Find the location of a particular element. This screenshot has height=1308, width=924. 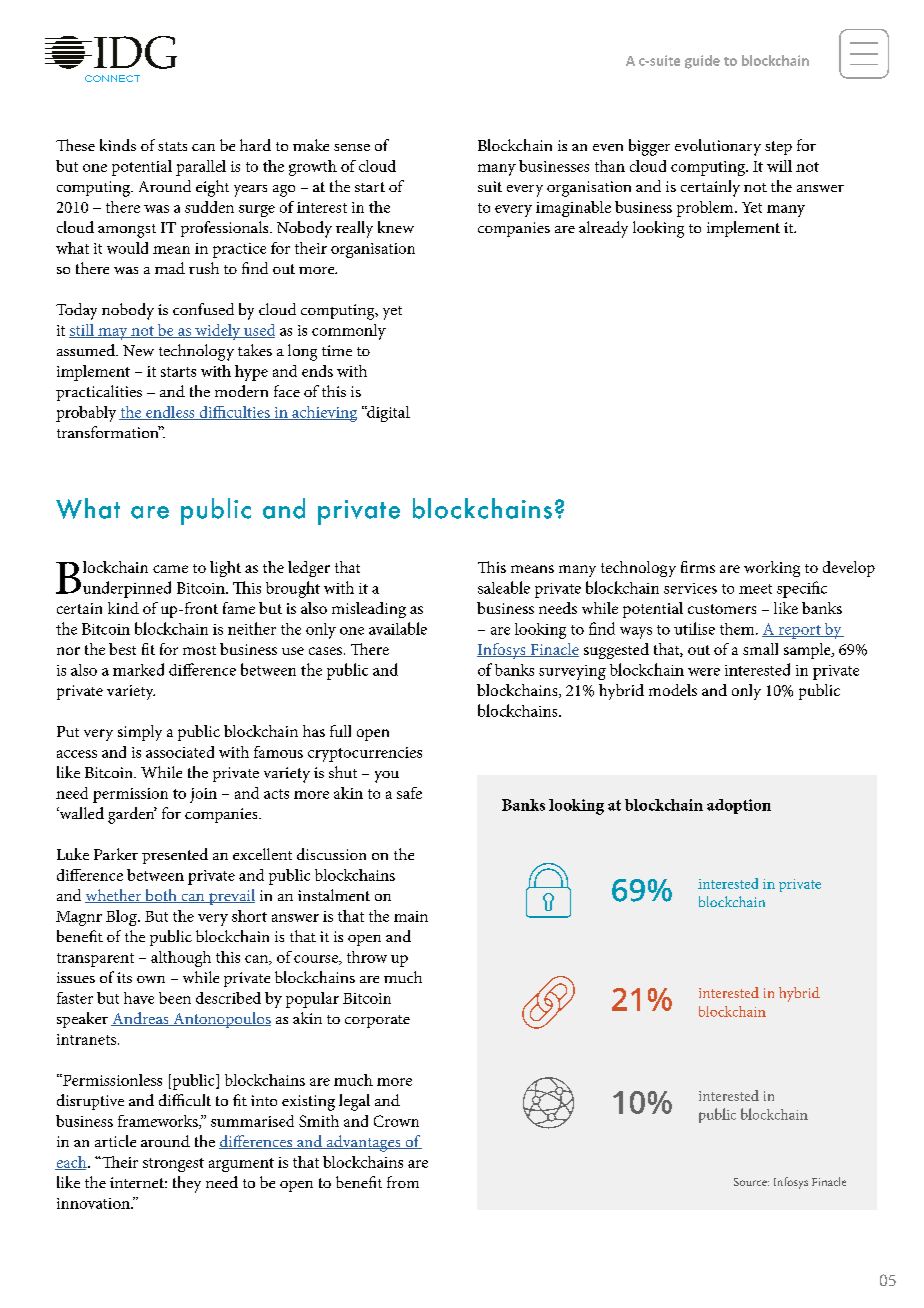

guide is located at coordinates (702, 62).
